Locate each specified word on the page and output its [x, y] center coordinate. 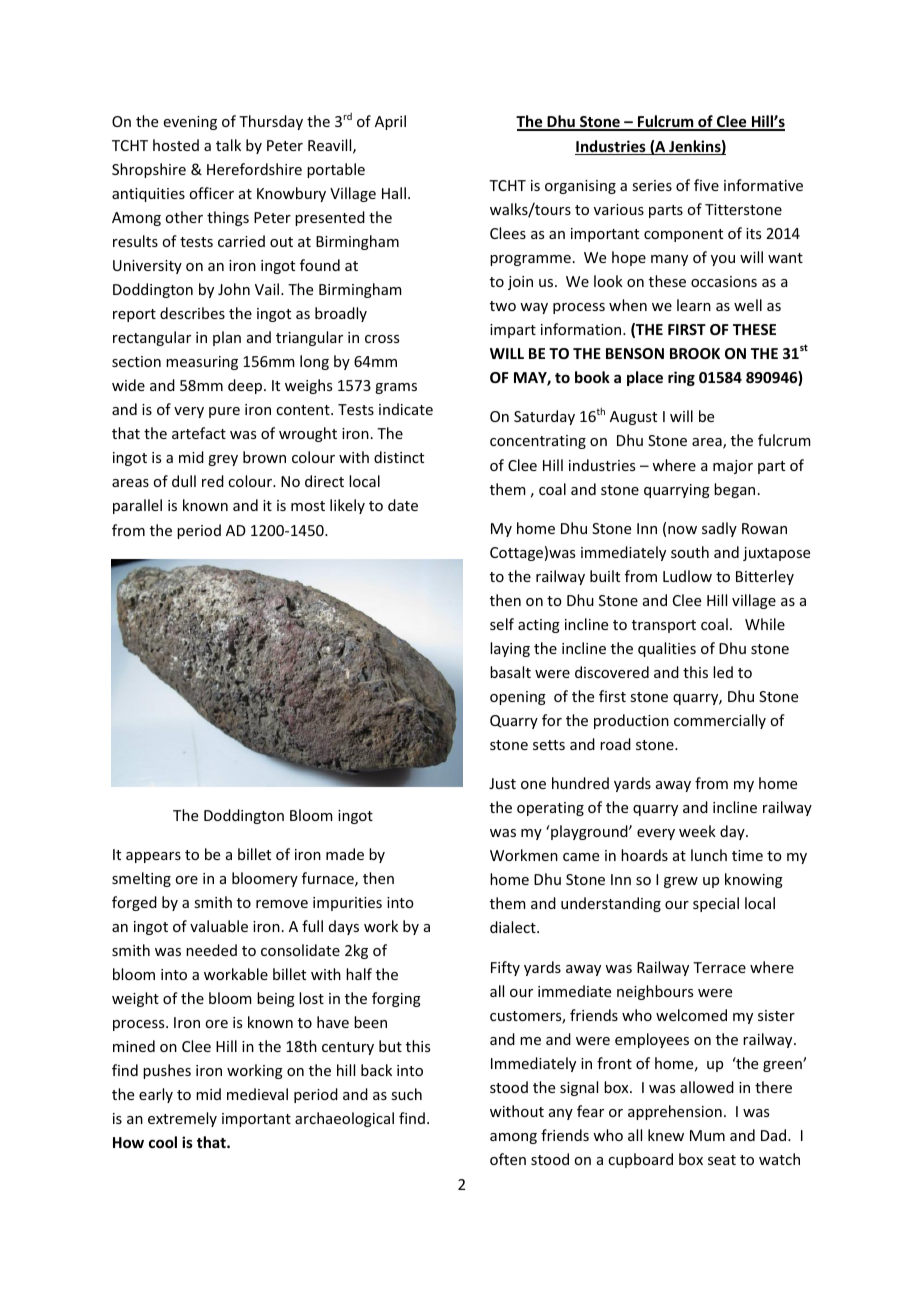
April [390, 122]
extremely [182, 1119]
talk [228, 145]
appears [153, 857]
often [508, 1159]
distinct [399, 457]
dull [184, 481]
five [706, 185]
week [697, 831]
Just [502, 783]
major [733, 467]
